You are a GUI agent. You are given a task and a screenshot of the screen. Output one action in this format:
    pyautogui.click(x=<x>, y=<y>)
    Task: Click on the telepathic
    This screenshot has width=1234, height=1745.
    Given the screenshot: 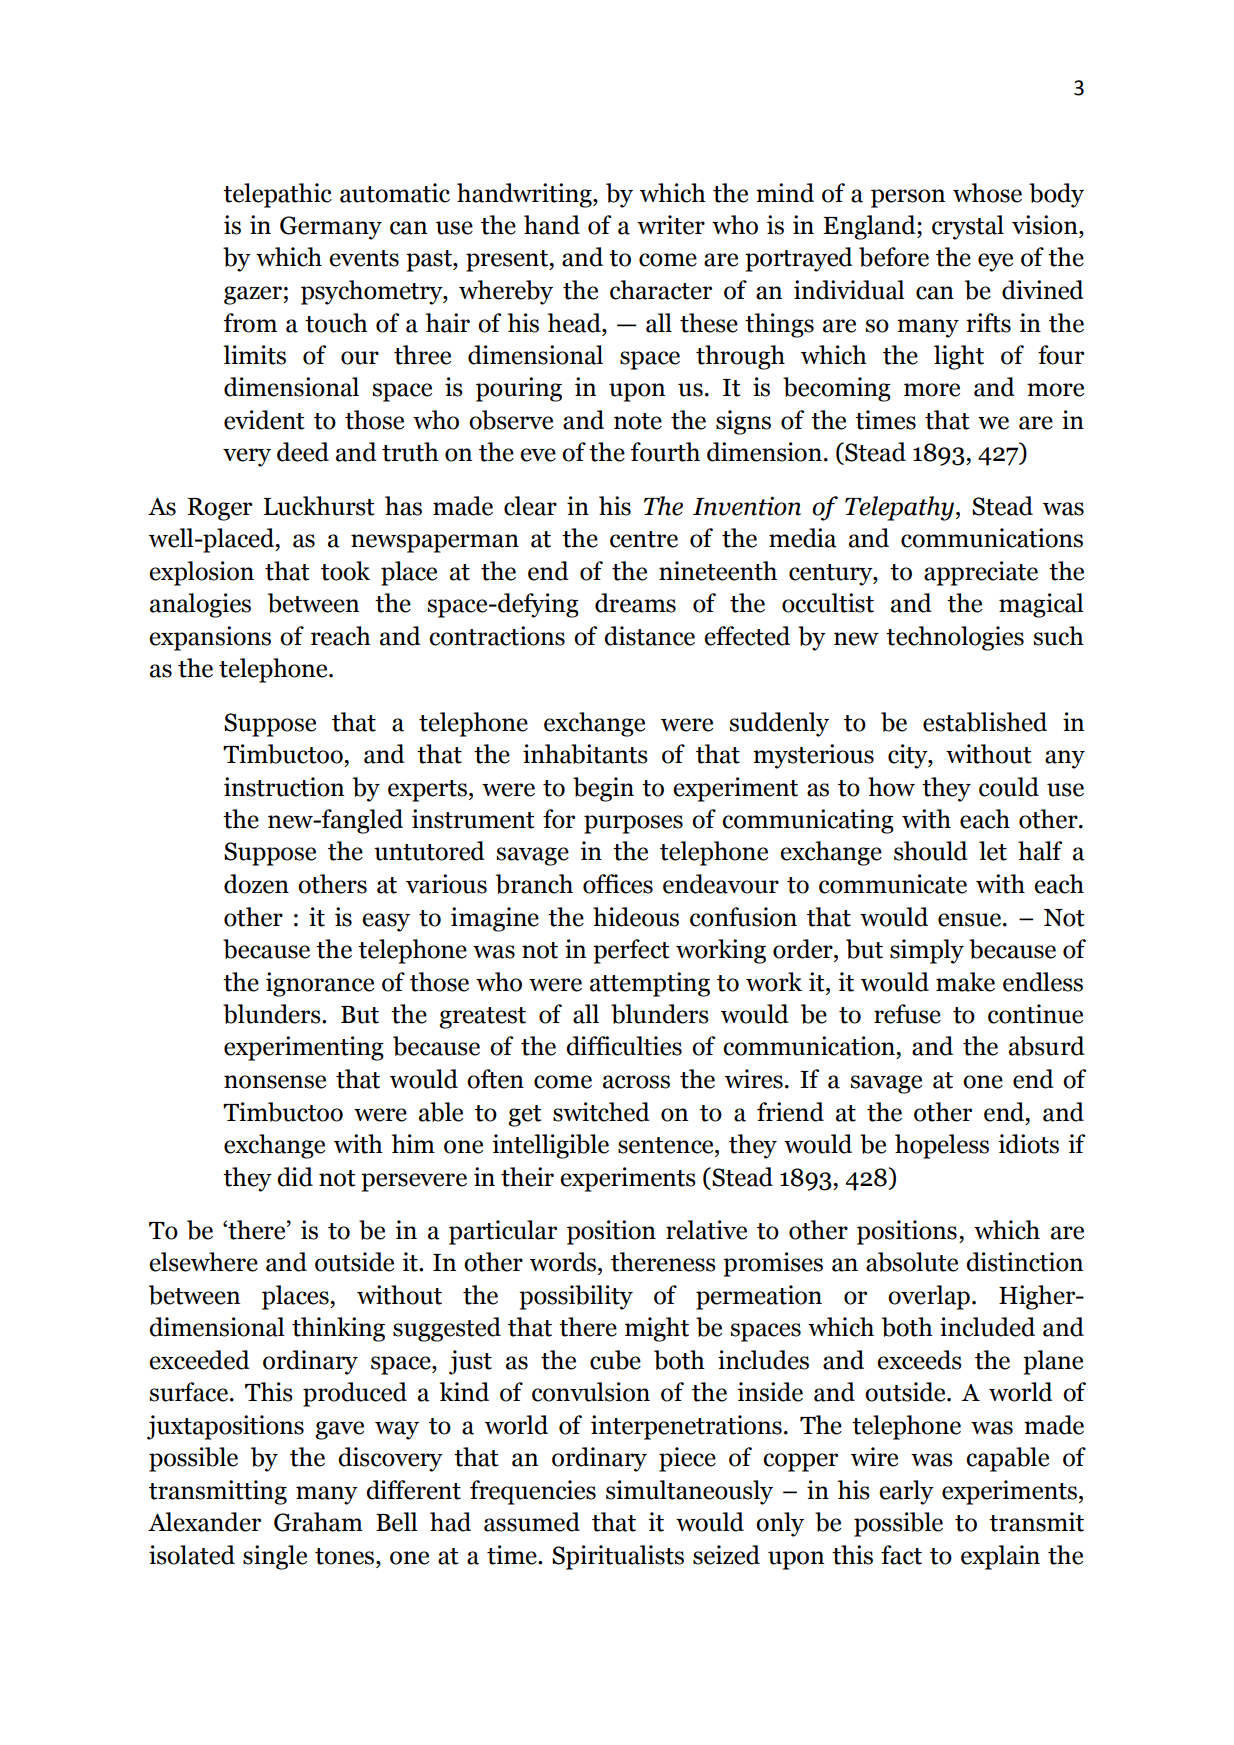 What is the action you would take?
    pyautogui.click(x=277, y=195)
